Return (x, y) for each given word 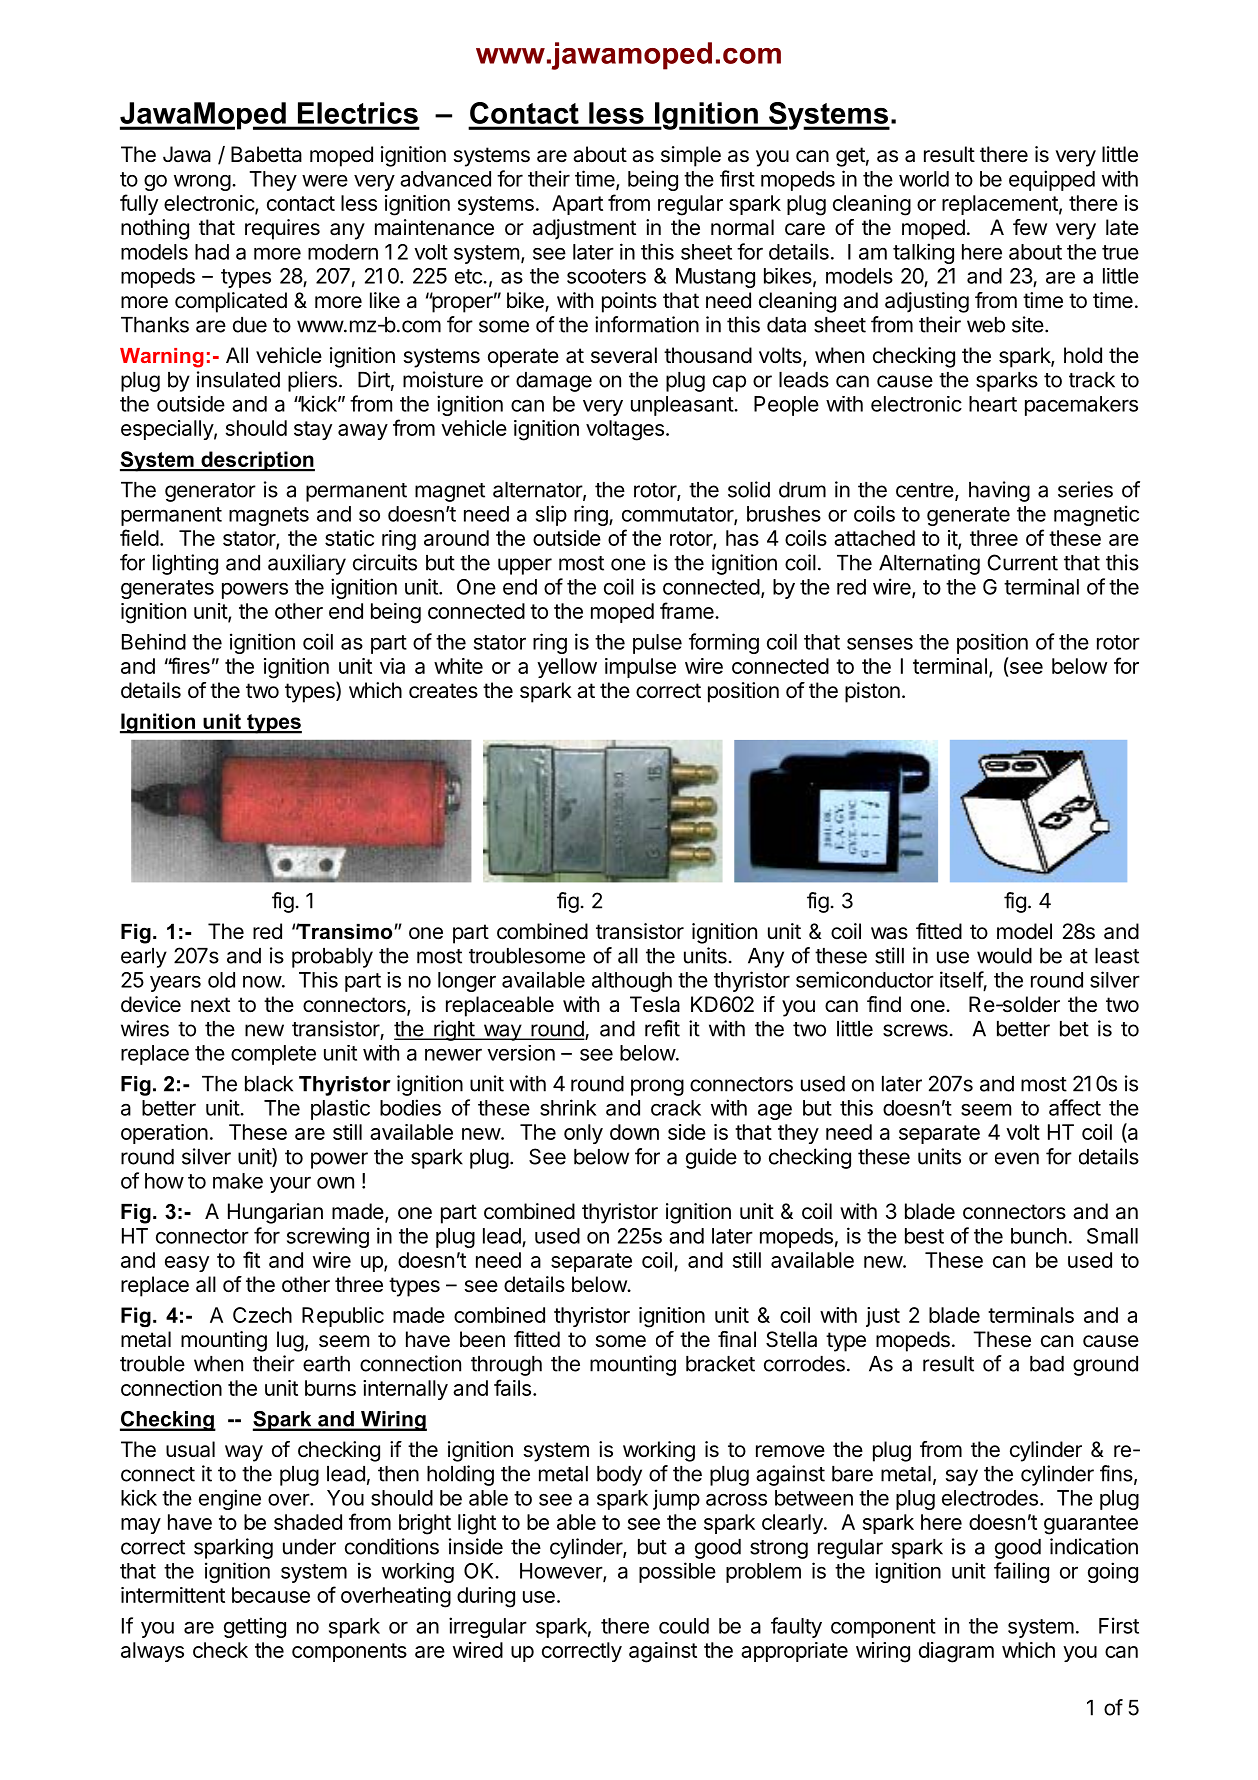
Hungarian (275, 1213)
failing (1021, 1572)
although (632, 982)
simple (691, 156)
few (1030, 227)
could (684, 1626)
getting (255, 1627)
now (262, 982)
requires (282, 229)
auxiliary (307, 564)
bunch (1039, 1236)
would (1004, 956)
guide (711, 1158)
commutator (678, 515)
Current (1022, 562)
